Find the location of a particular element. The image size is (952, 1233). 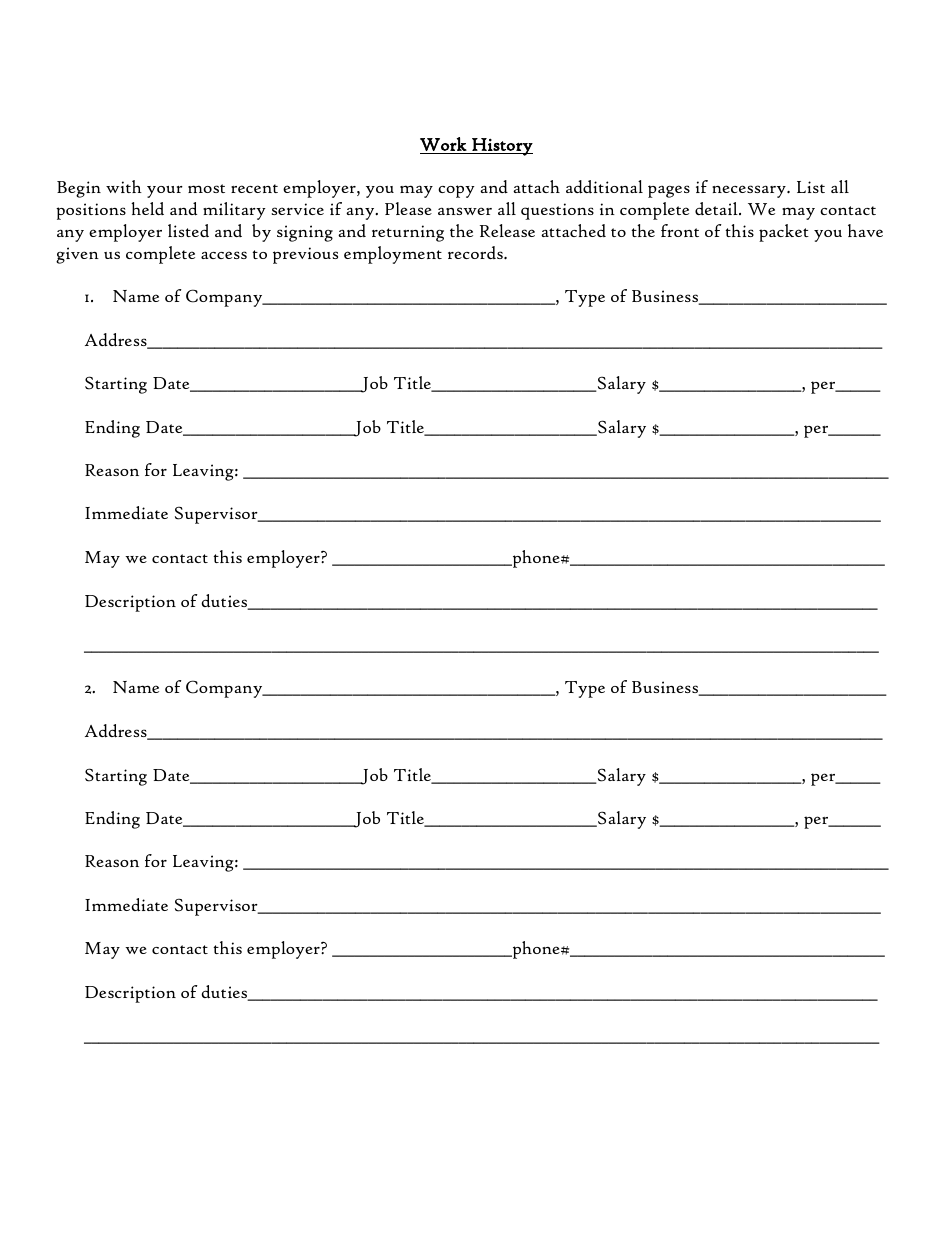

records is located at coordinates (476, 252).
